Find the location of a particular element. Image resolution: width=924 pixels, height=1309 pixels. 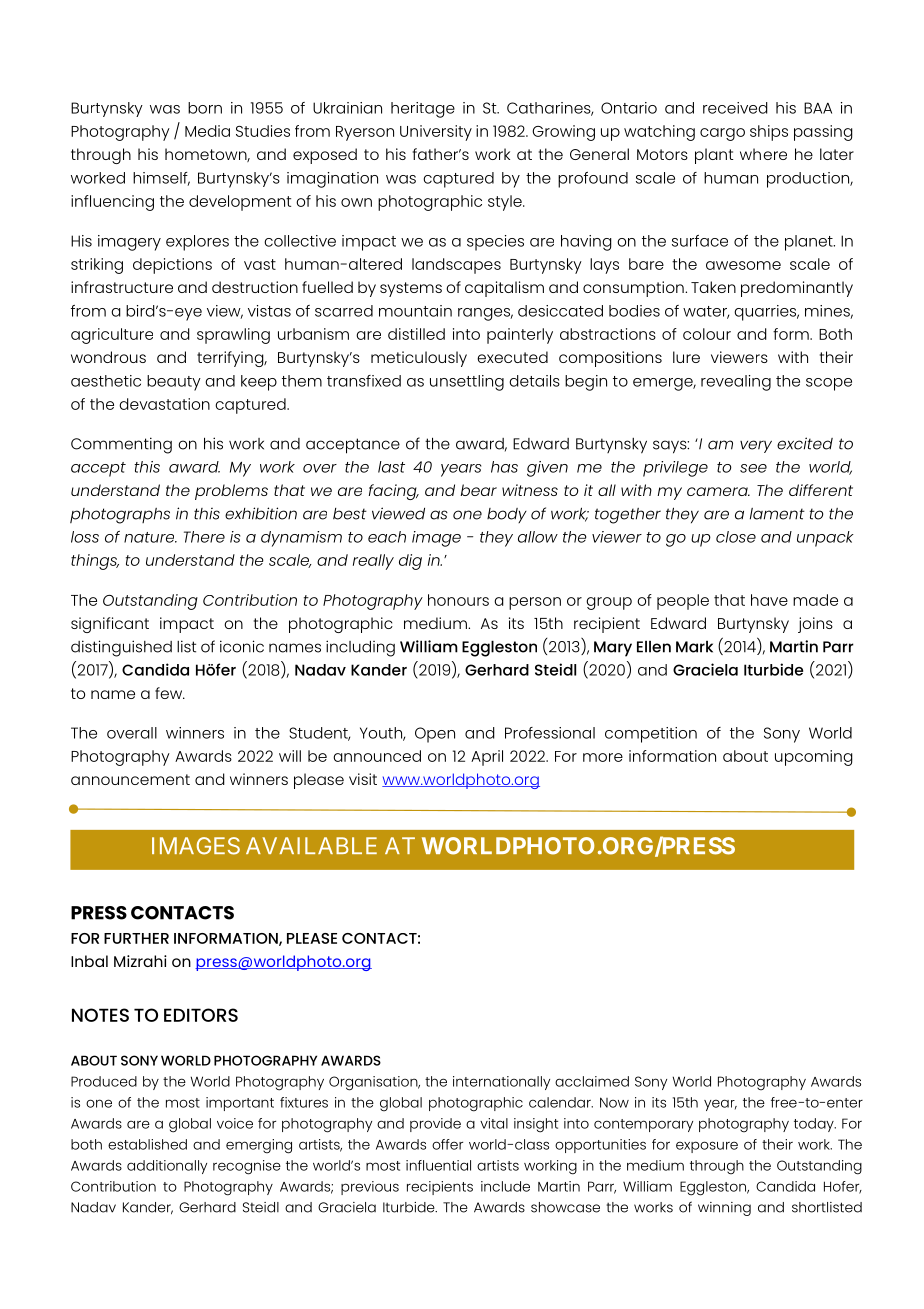

additionally is located at coordinates (167, 1167).
